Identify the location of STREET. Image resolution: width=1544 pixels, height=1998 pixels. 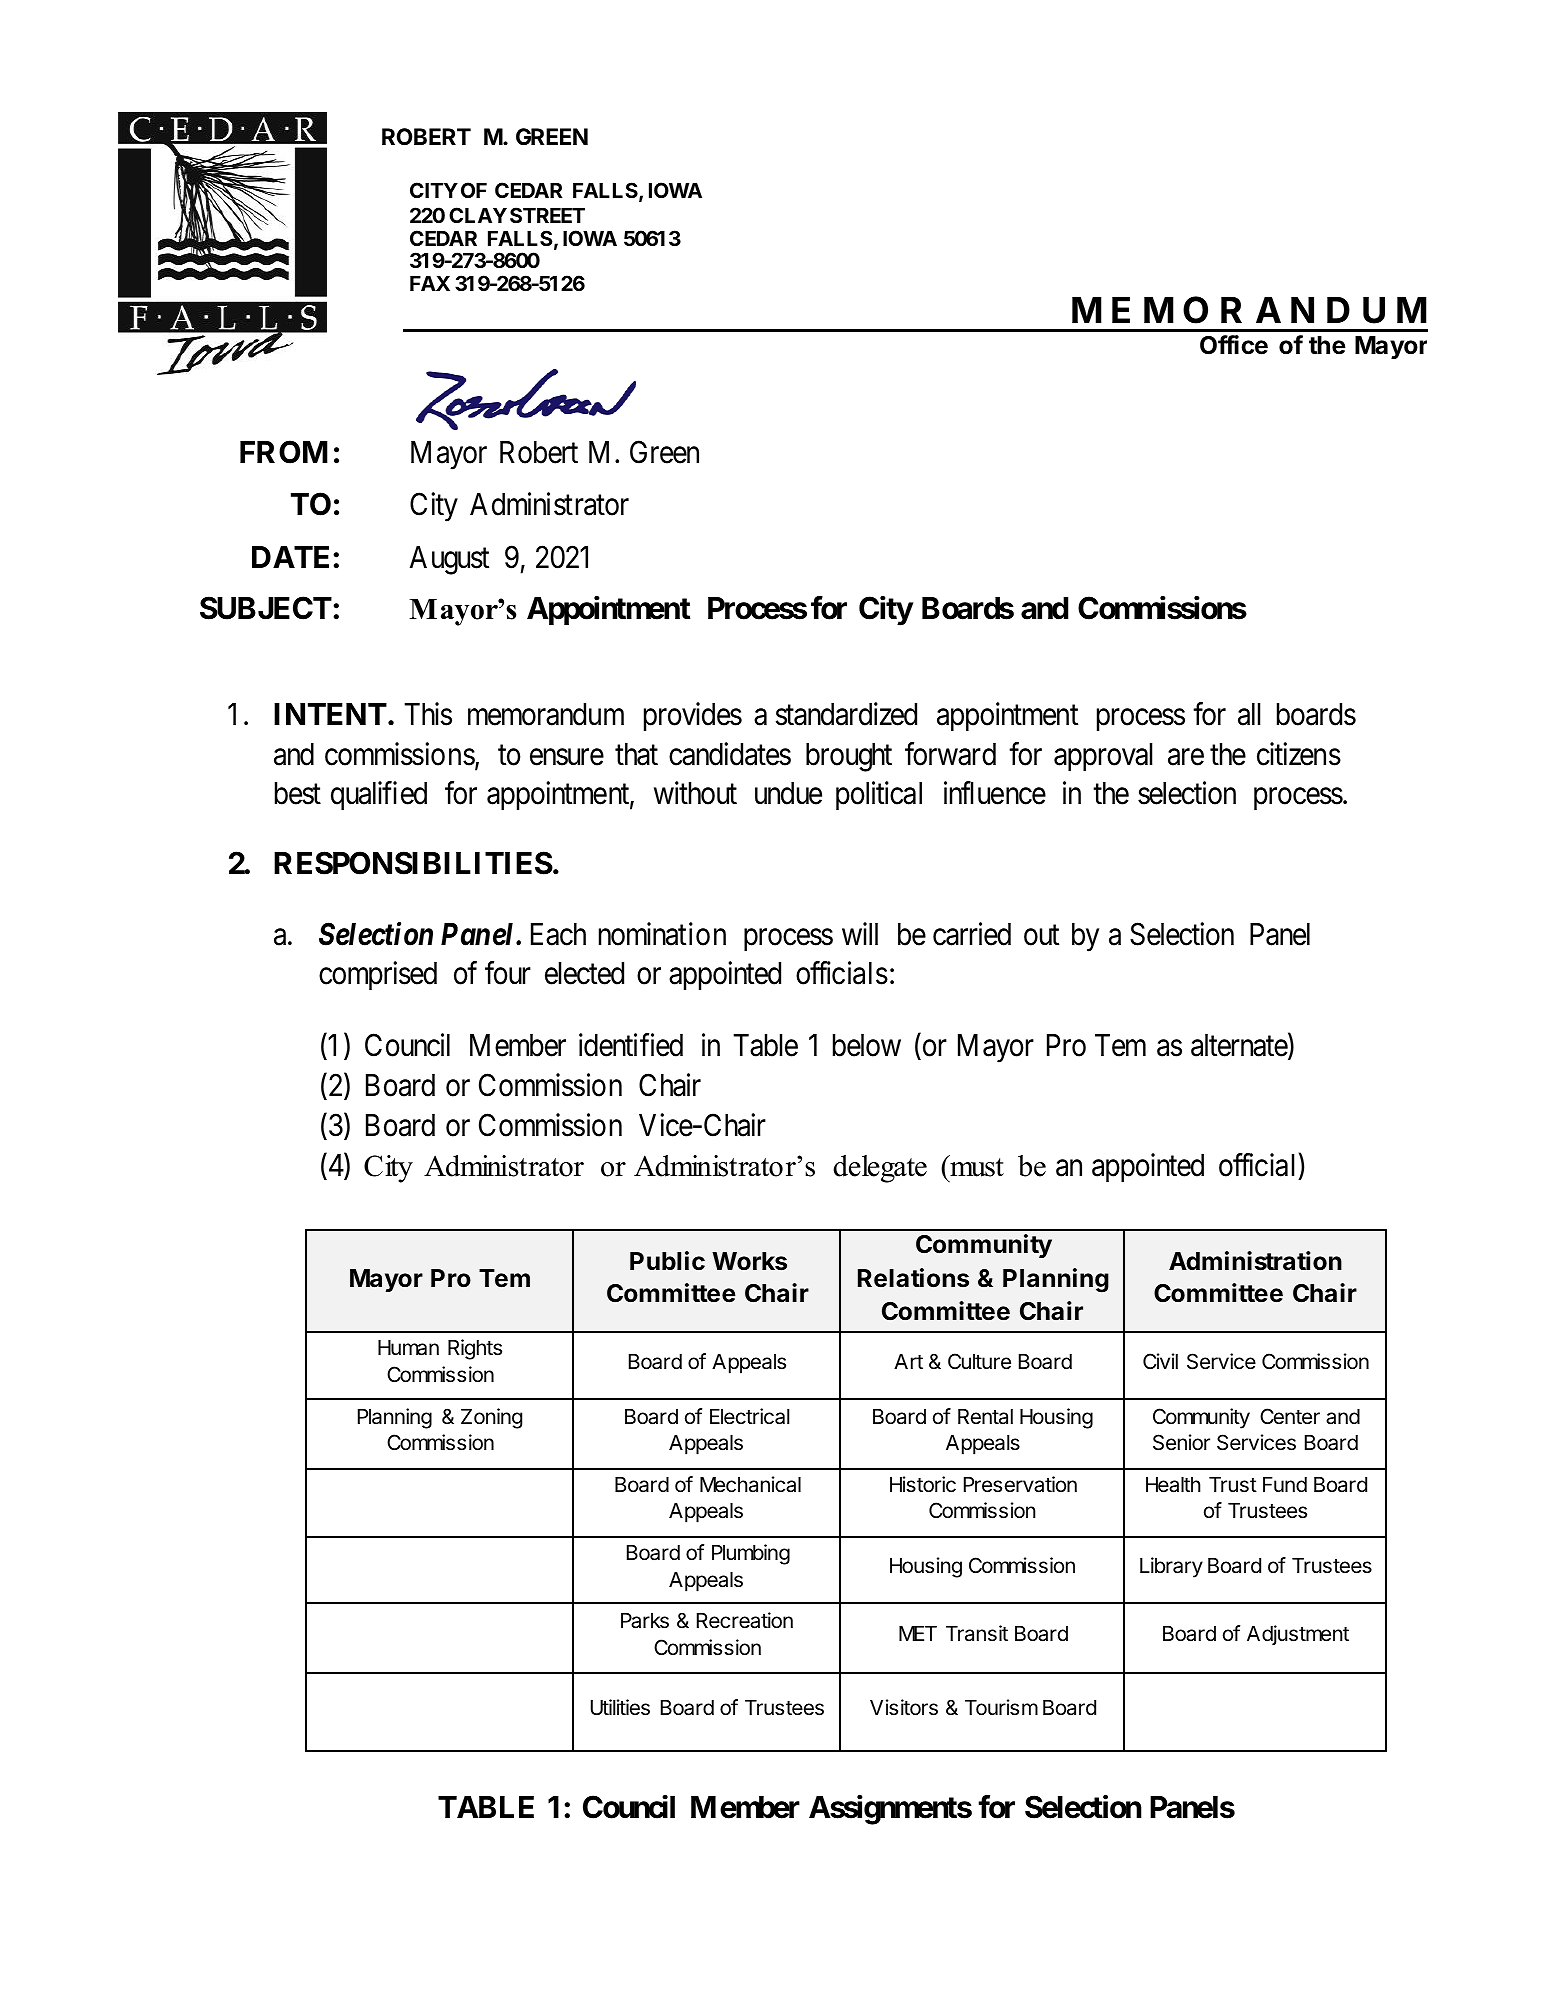
(547, 215).
